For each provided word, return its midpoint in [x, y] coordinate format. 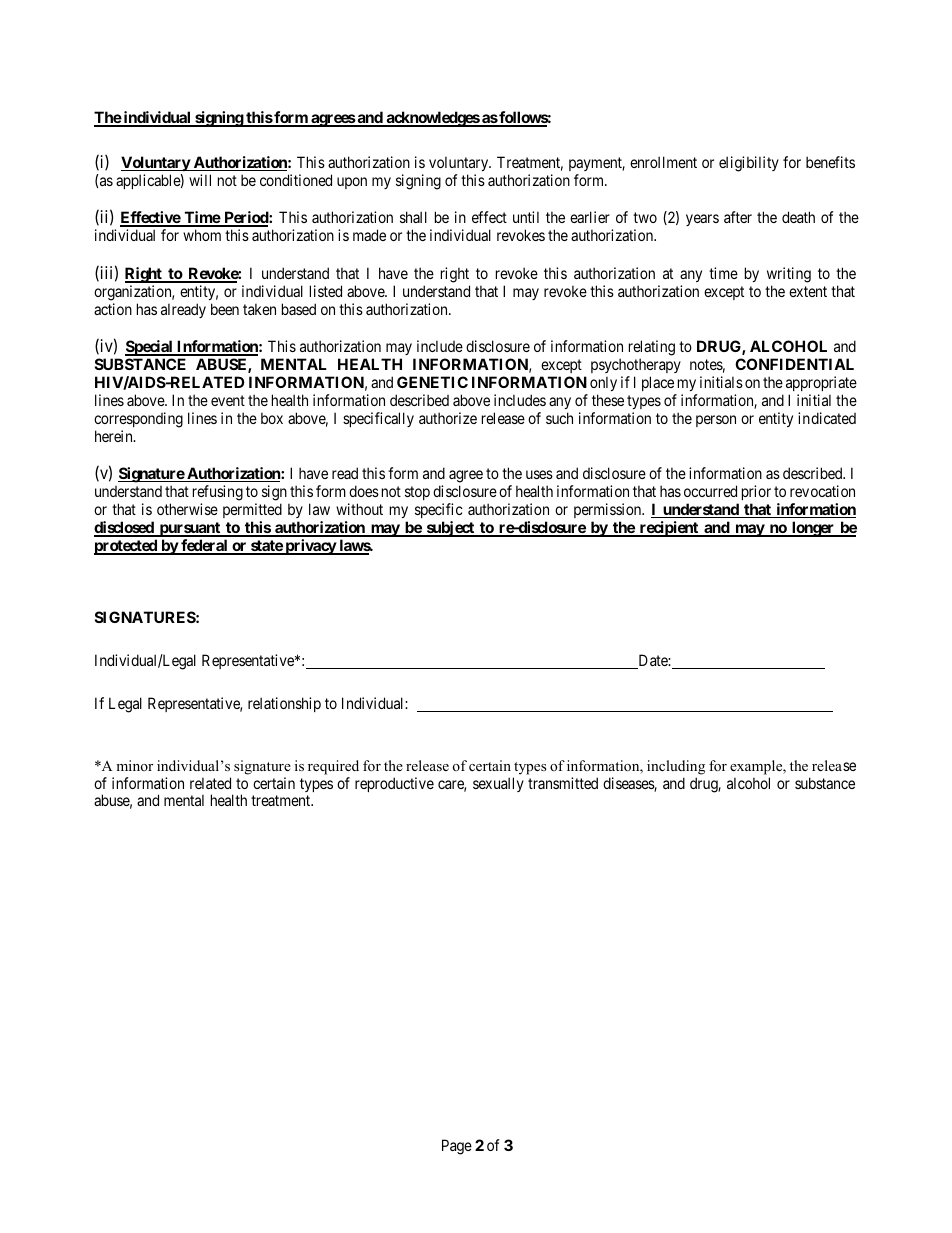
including [676, 767]
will [200, 180]
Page [457, 1147]
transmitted [563, 783]
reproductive [394, 784]
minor [134, 765]
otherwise [187, 509]
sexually [498, 784]
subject [450, 529]
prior [756, 492]
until [526, 217]
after [738, 217]
